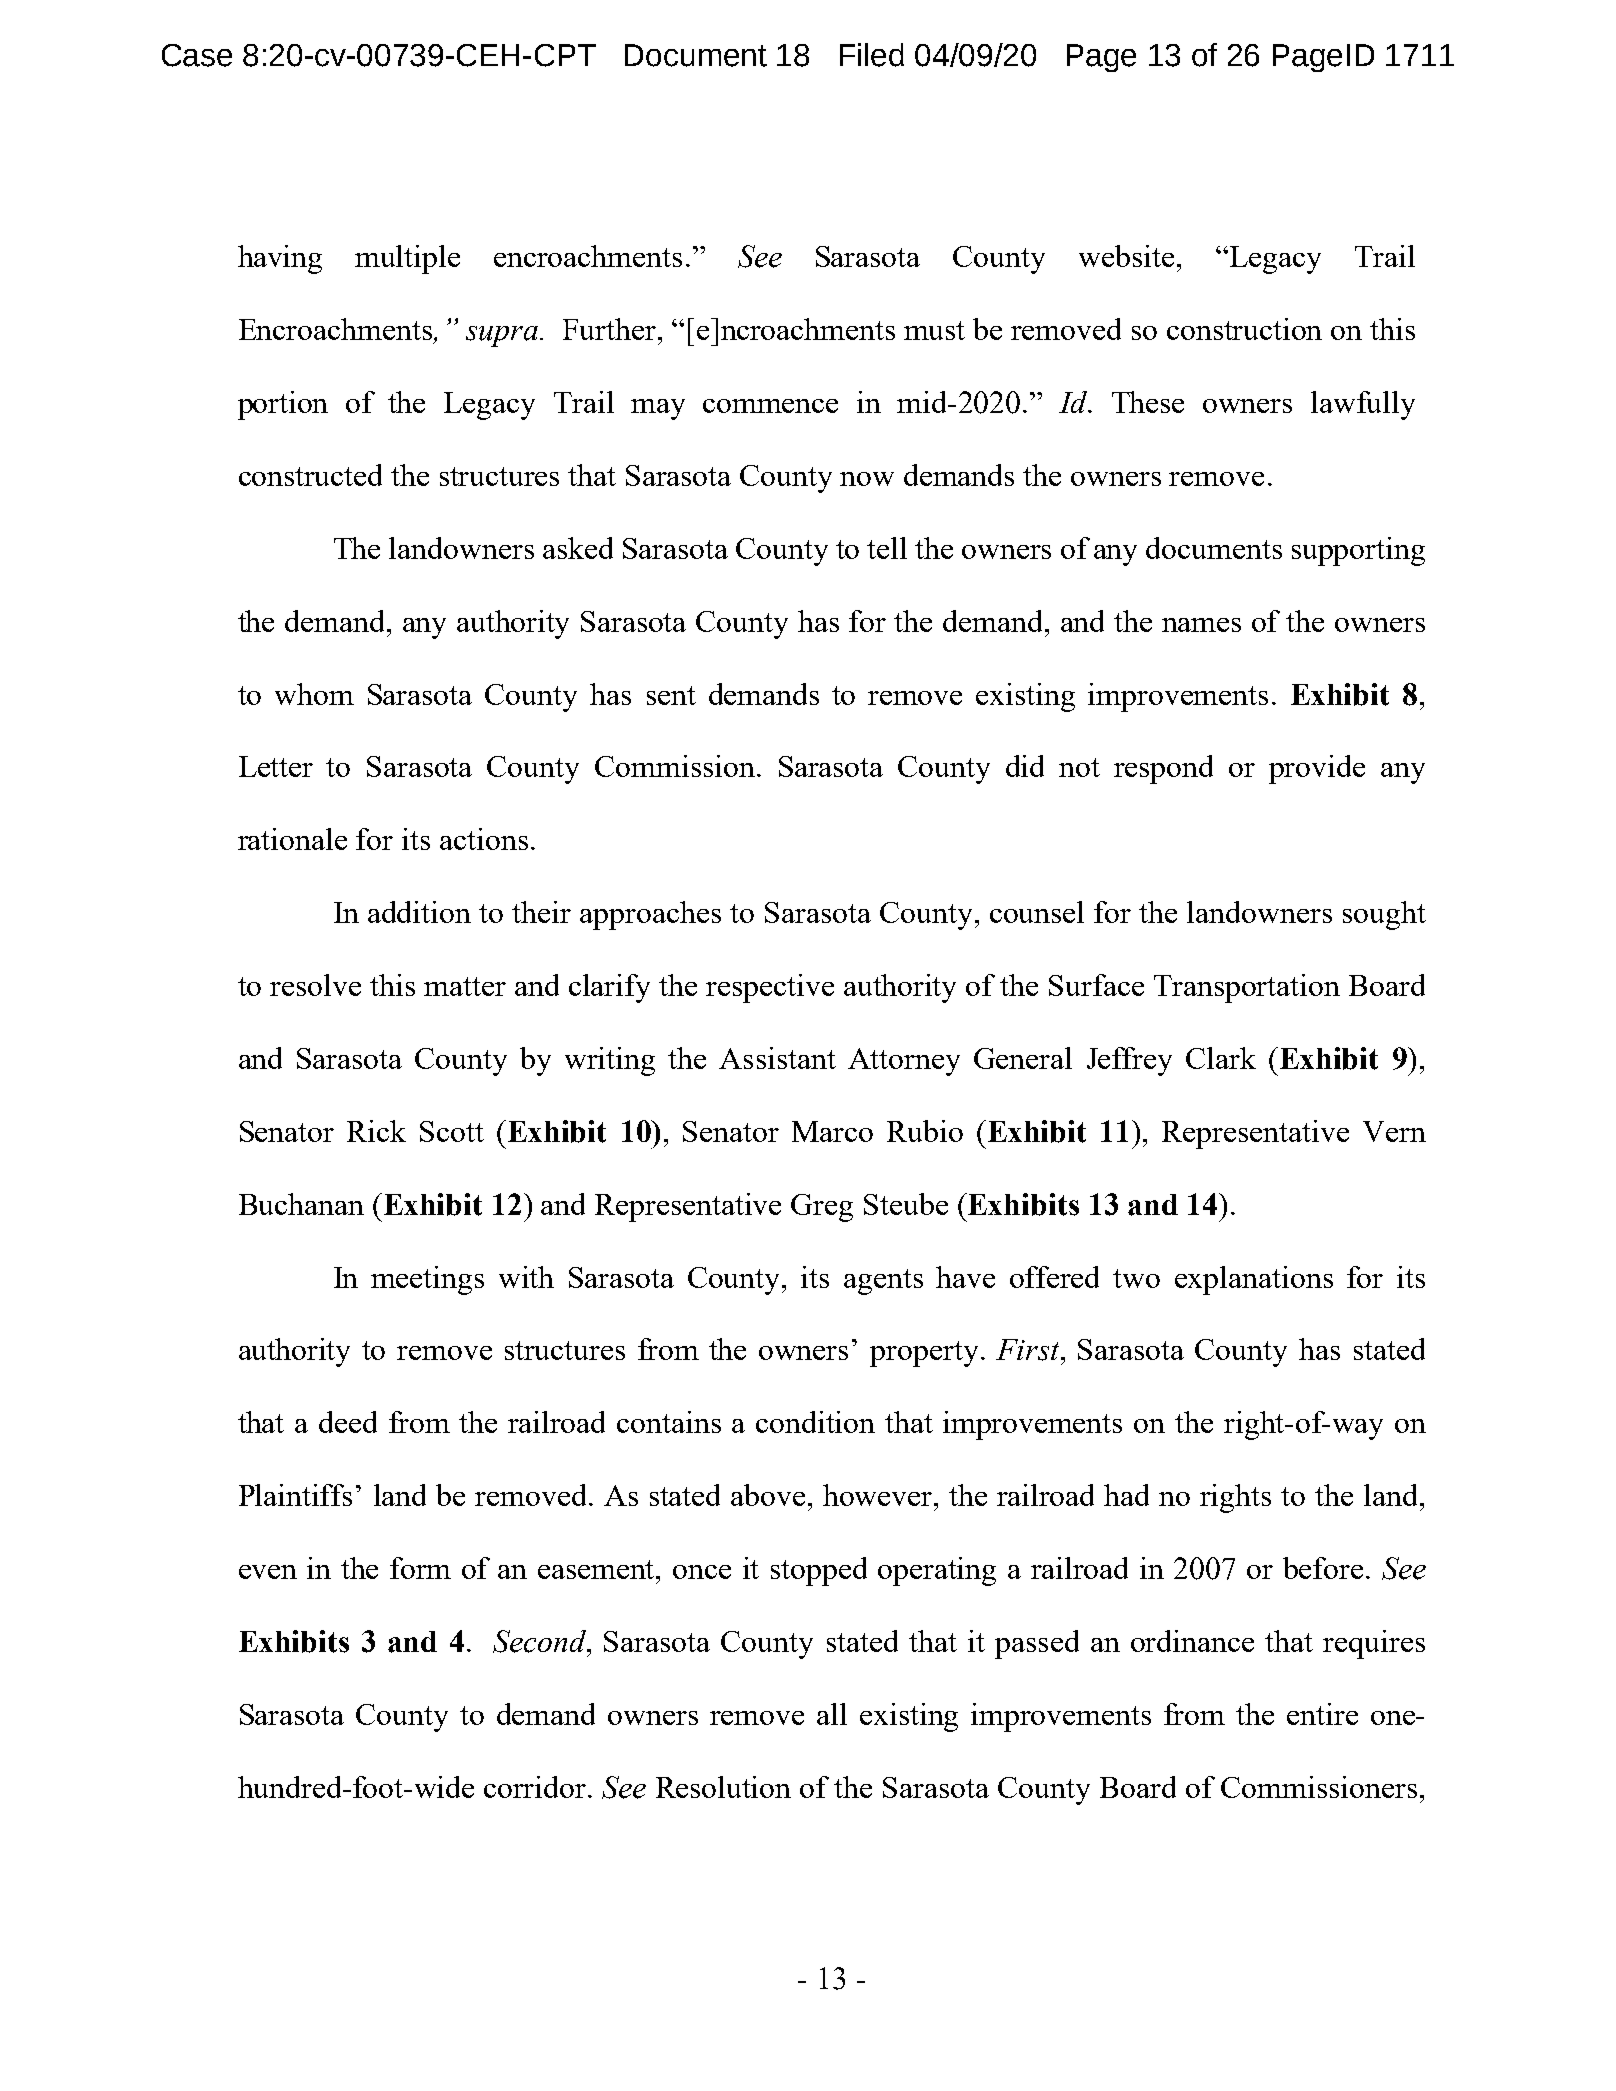  Describe the element at coordinates (1247, 988) in the page. I see `Transportation` at that location.
